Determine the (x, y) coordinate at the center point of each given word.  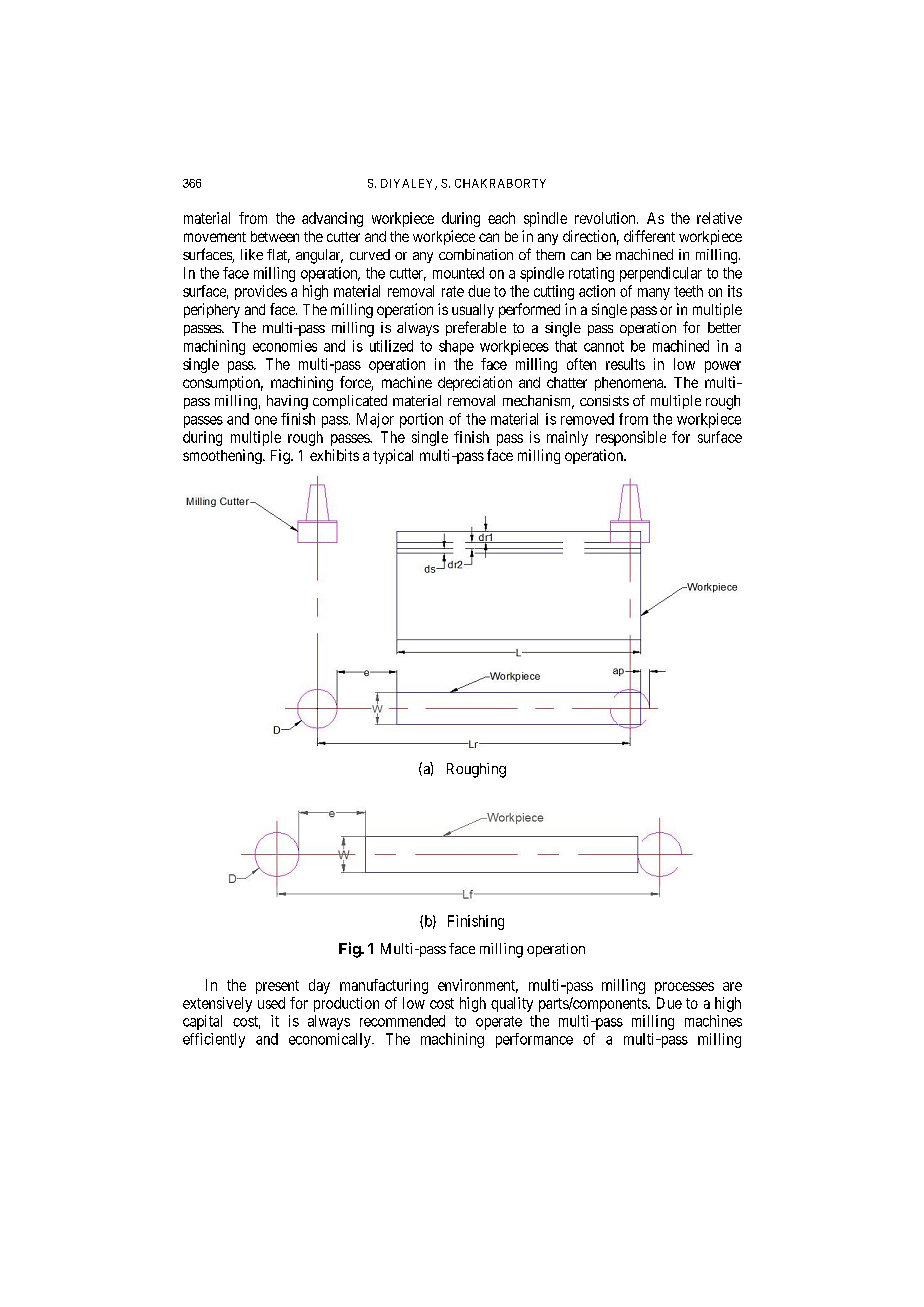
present (277, 987)
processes (684, 988)
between (275, 236)
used (271, 1003)
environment (478, 986)
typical (393, 456)
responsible (631, 438)
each (501, 218)
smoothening (223, 456)
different (649, 236)
